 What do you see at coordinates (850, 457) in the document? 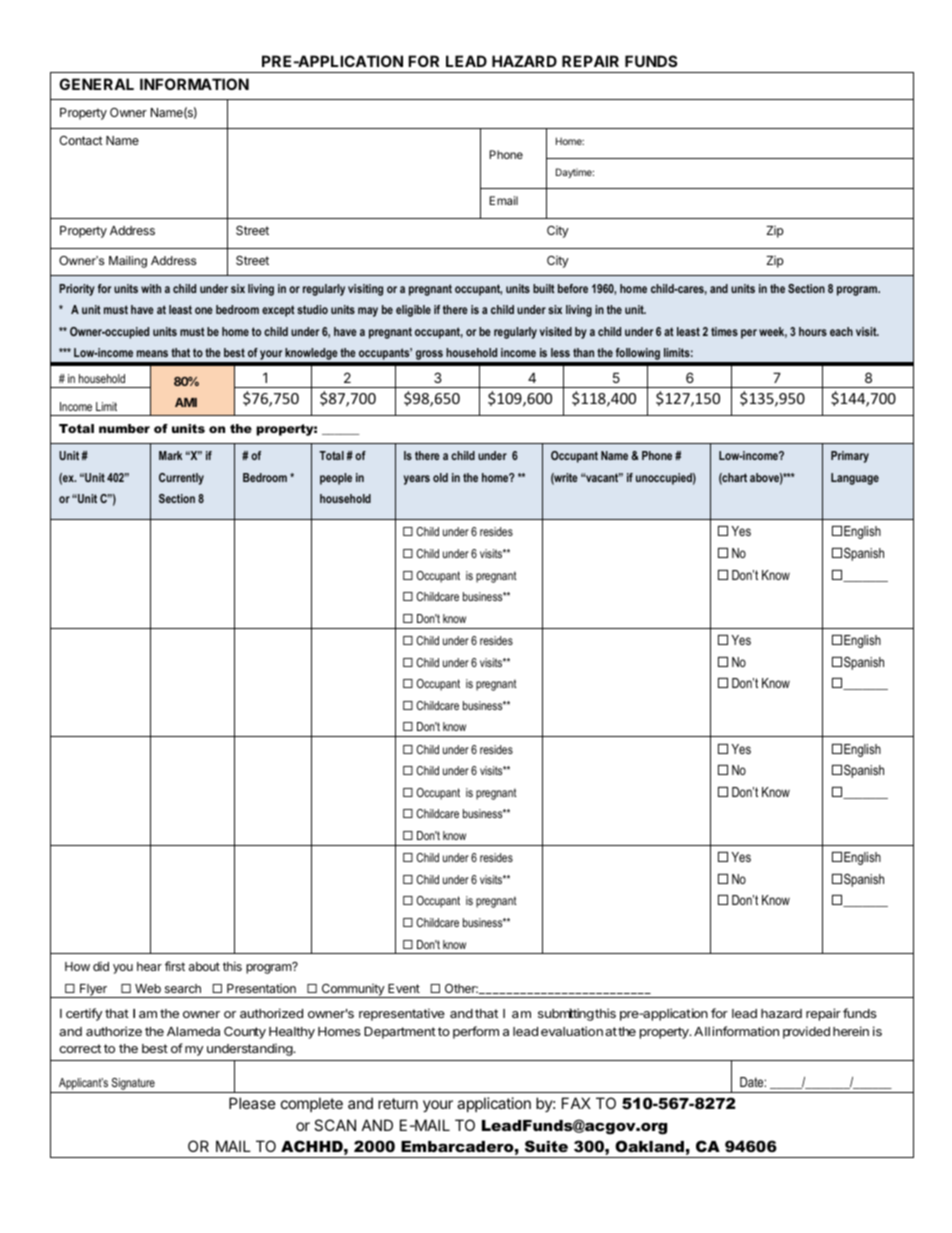
I see `Primary` at bounding box center [850, 457].
